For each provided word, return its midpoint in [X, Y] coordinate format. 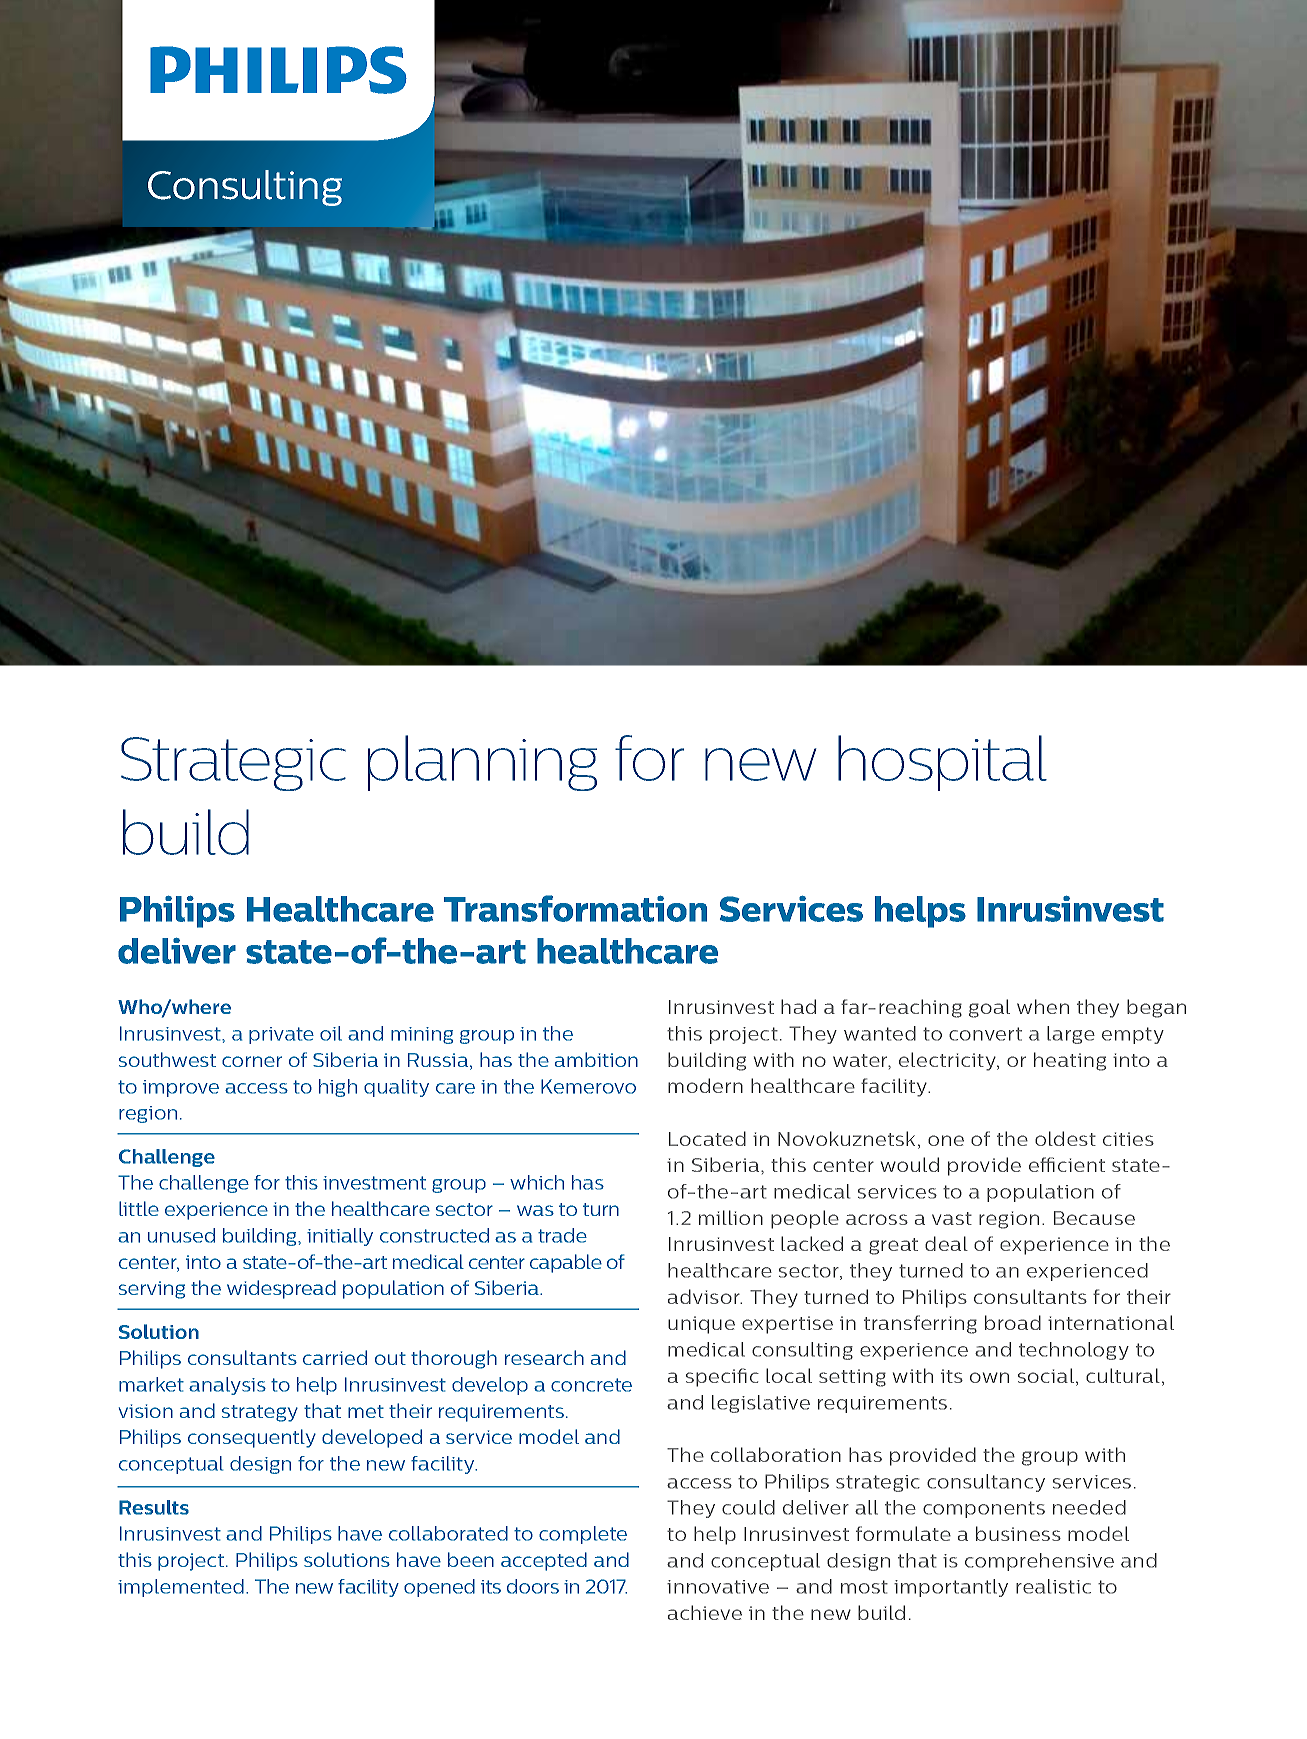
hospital [942, 763]
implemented [181, 1588]
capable [566, 1263]
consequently [252, 1438]
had [798, 1006]
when [1043, 1006]
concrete [591, 1385]
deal [946, 1243]
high [338, 1088]
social [1046, 1375]
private [281, 1035]
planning [482, 763]
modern [705, 1085]
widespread [281, 1289]
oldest [1065, 1138]
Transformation [575, 908]
